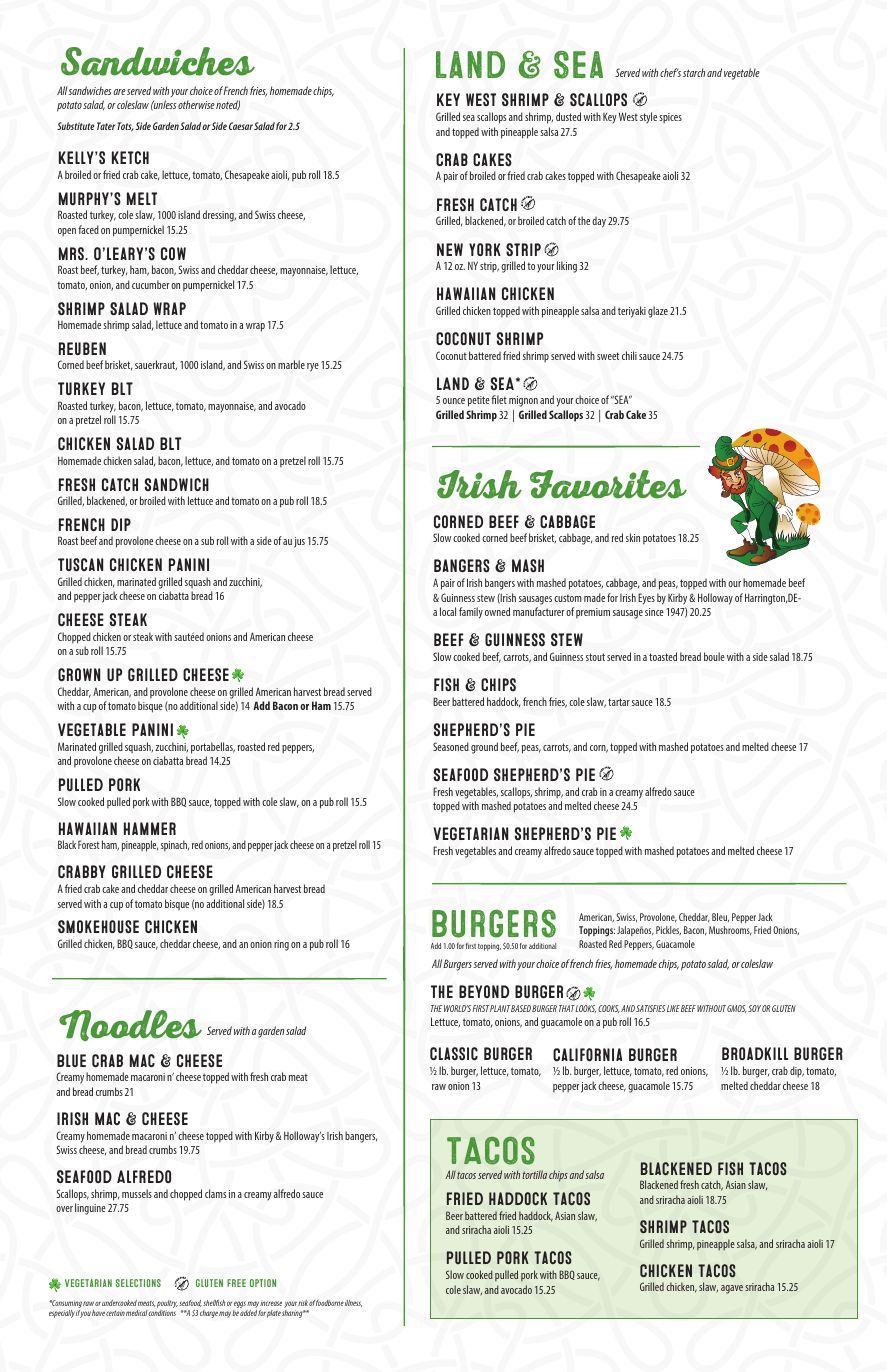 The height and width of the document is (1372, 887). What do you see at coordinates (484, 991) in the document?
I see `Beyond` at bounding box center [484, 991].
